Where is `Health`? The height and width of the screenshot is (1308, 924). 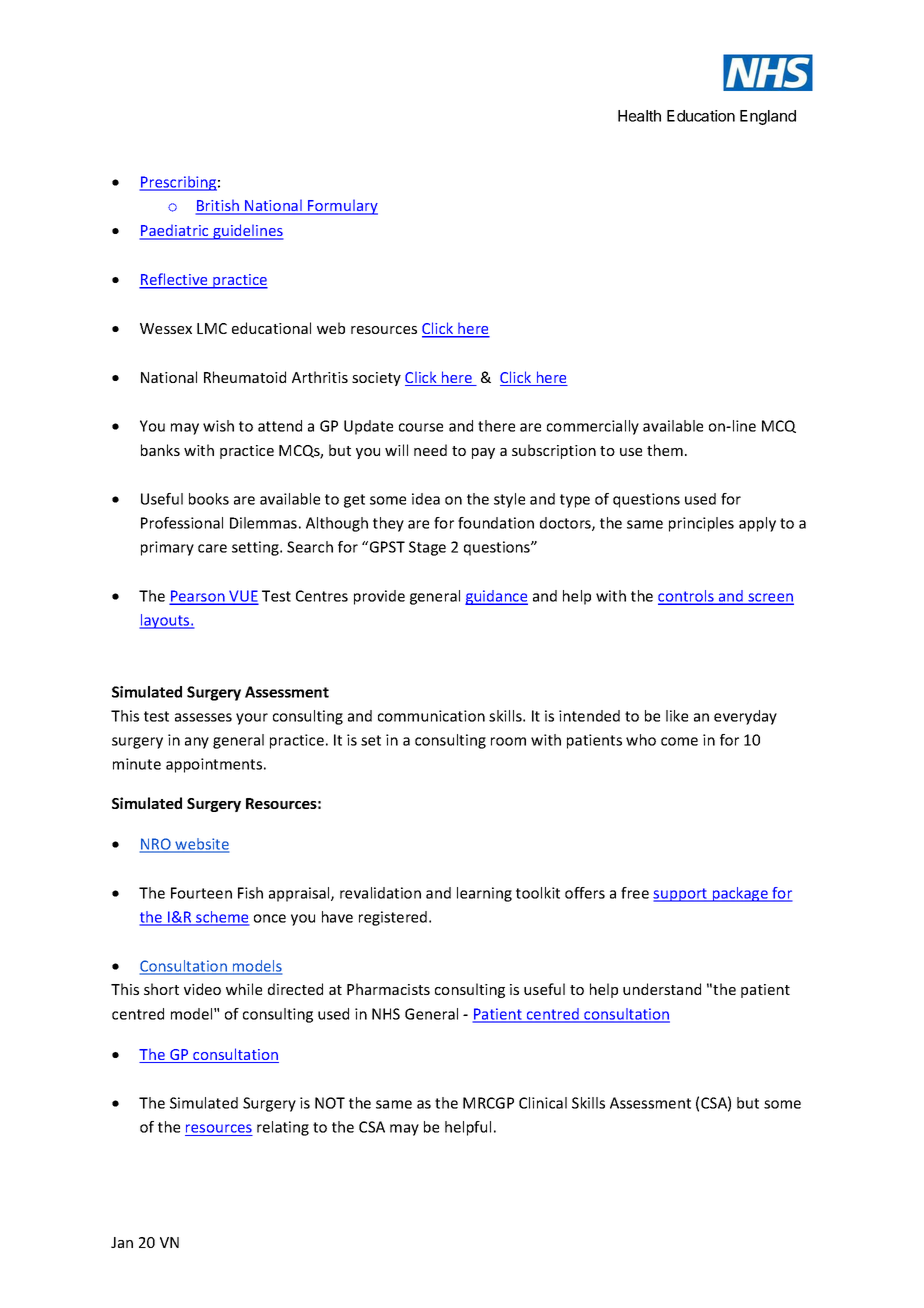 Health is located at coordinates (639, 116).
